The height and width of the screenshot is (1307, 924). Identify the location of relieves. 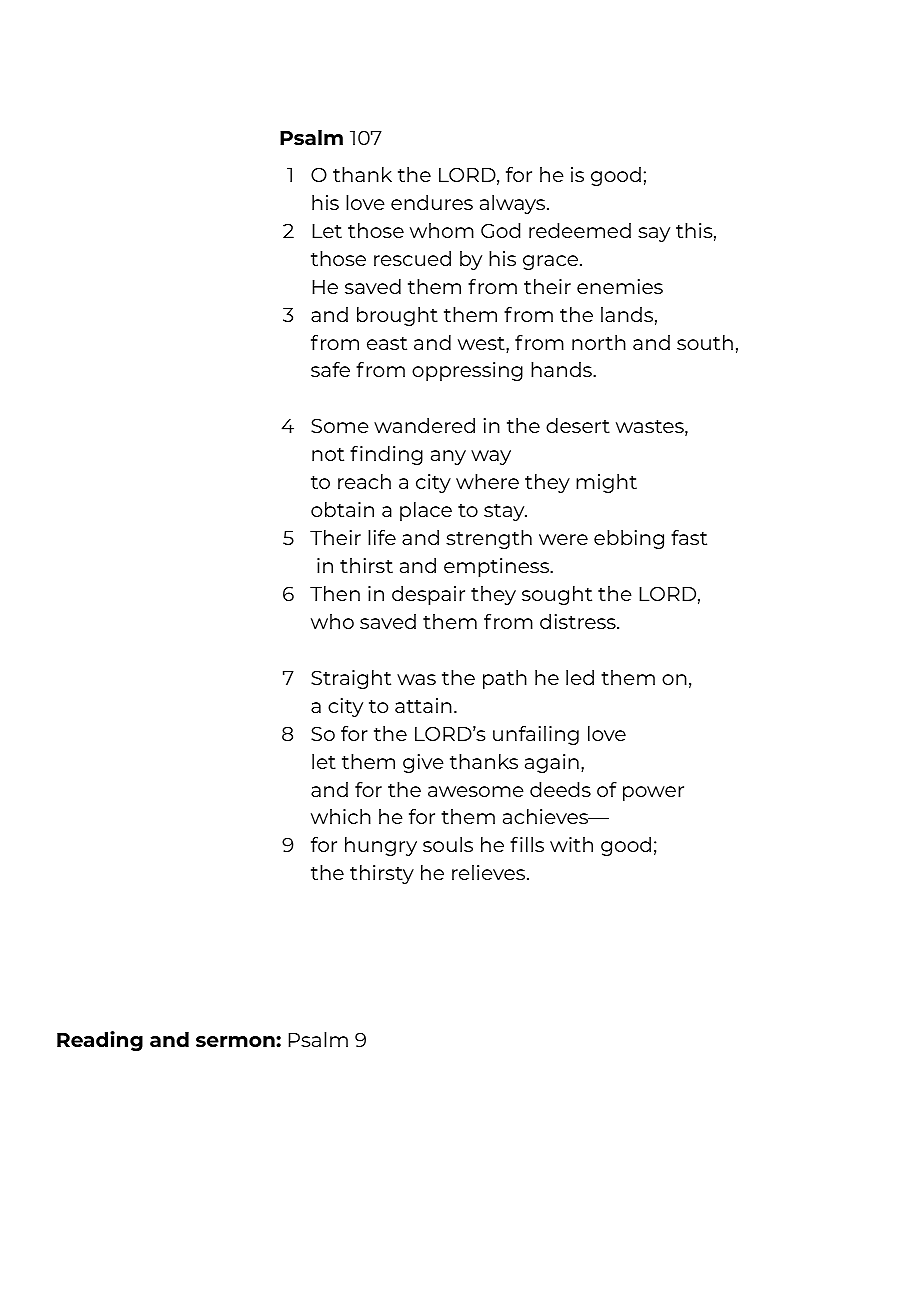
(490, 872).
